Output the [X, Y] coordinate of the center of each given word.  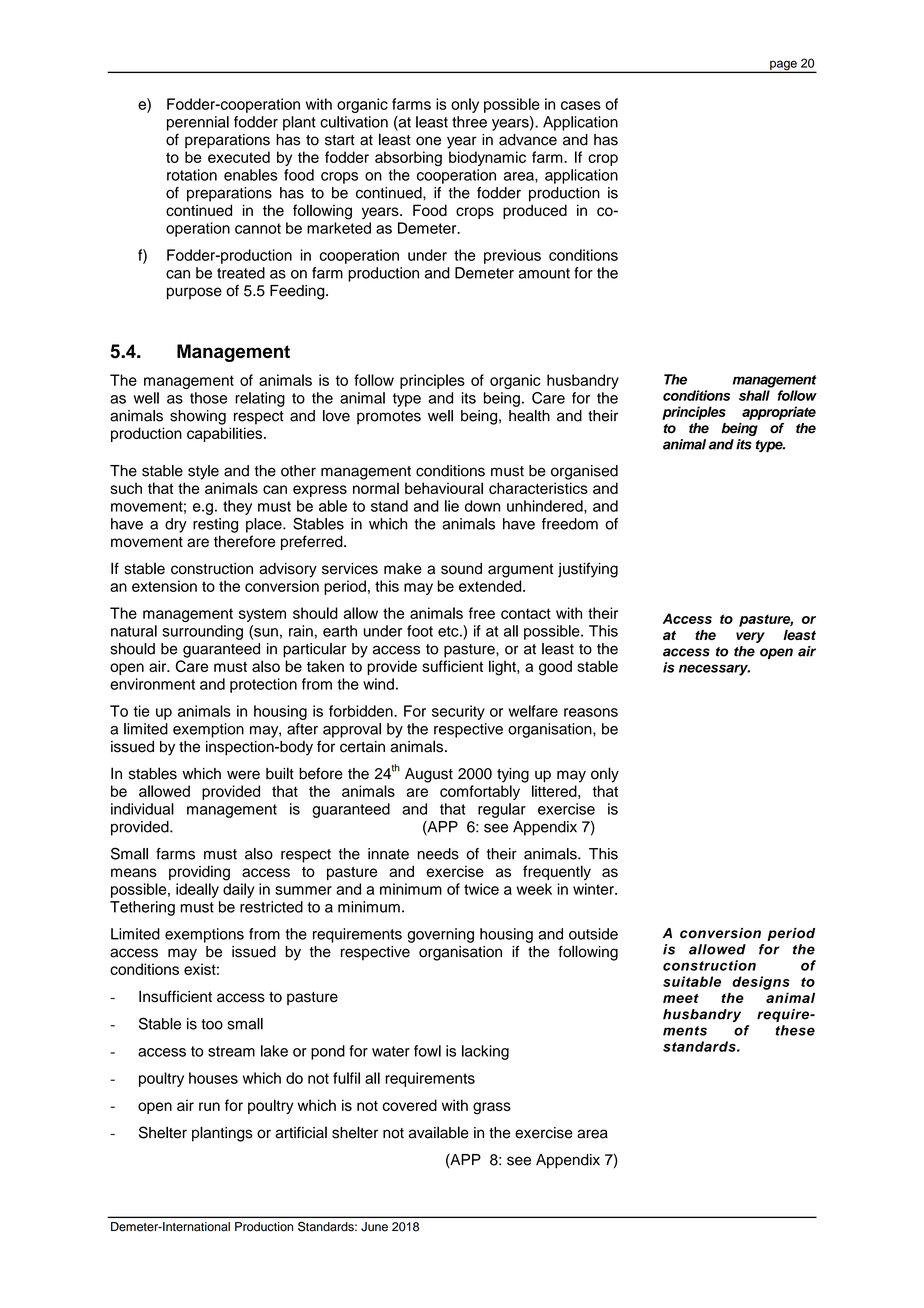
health [529, 416]
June [374, 1227]
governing [440, 935]
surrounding [202, 632]
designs [761, 983]
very [750, 637]
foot [420, 631]
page [783, 66]
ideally [197, 890]
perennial [198, 123]
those [208, 398]
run [209, 1106]
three [469, 122]
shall [754, 395]
